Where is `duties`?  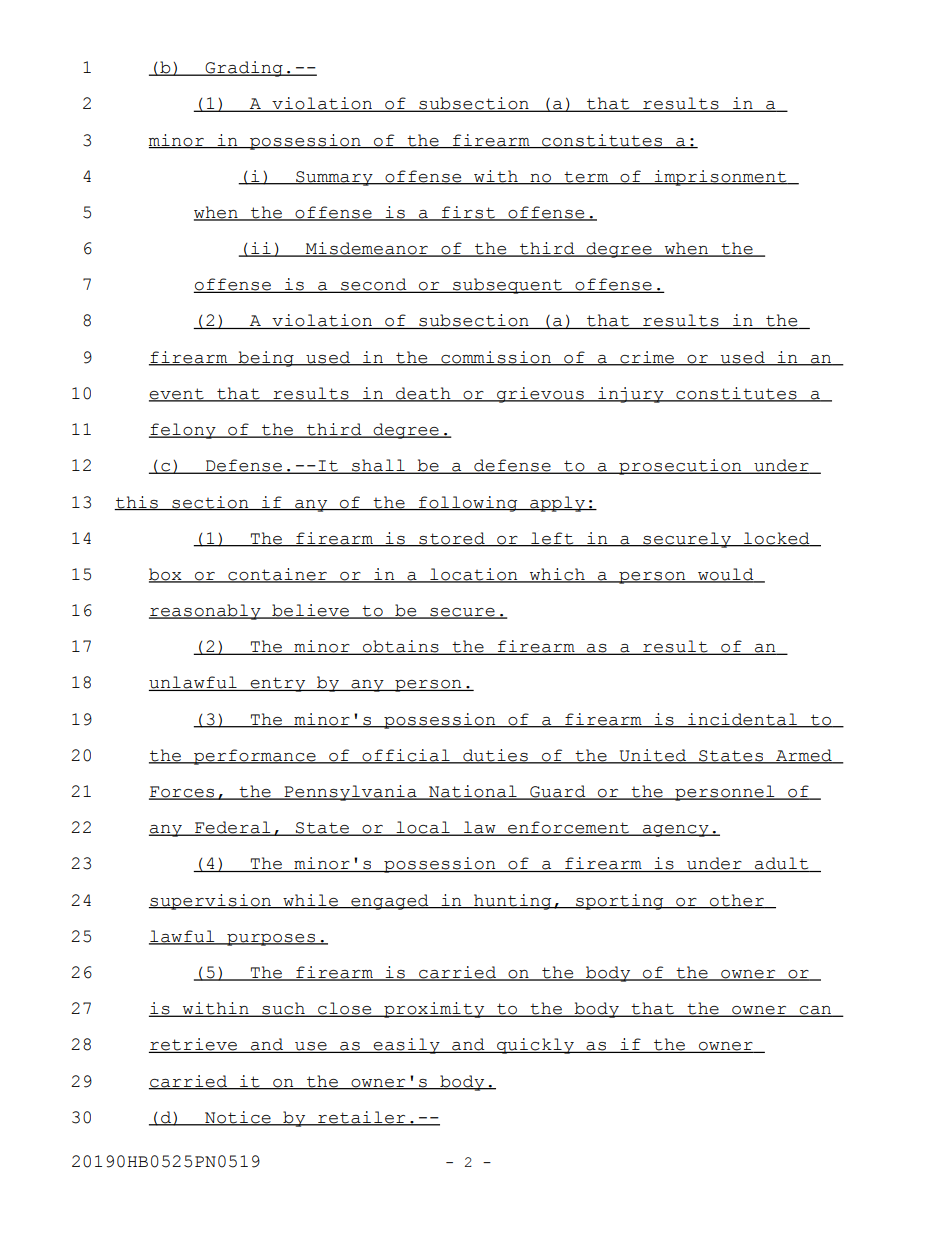
duties is located at coordinates (495, 756).
